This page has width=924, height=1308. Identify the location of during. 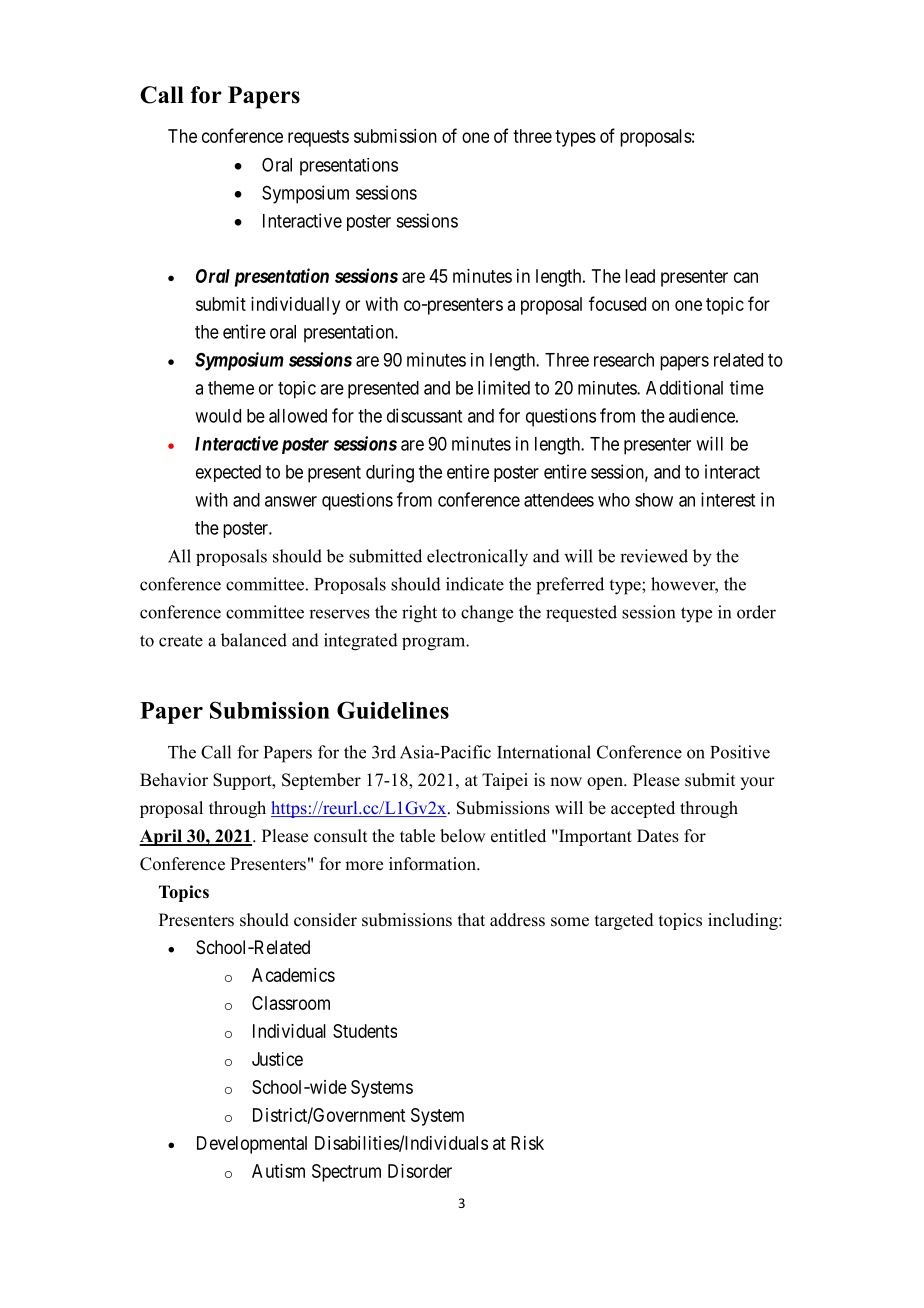
(390, 473).
